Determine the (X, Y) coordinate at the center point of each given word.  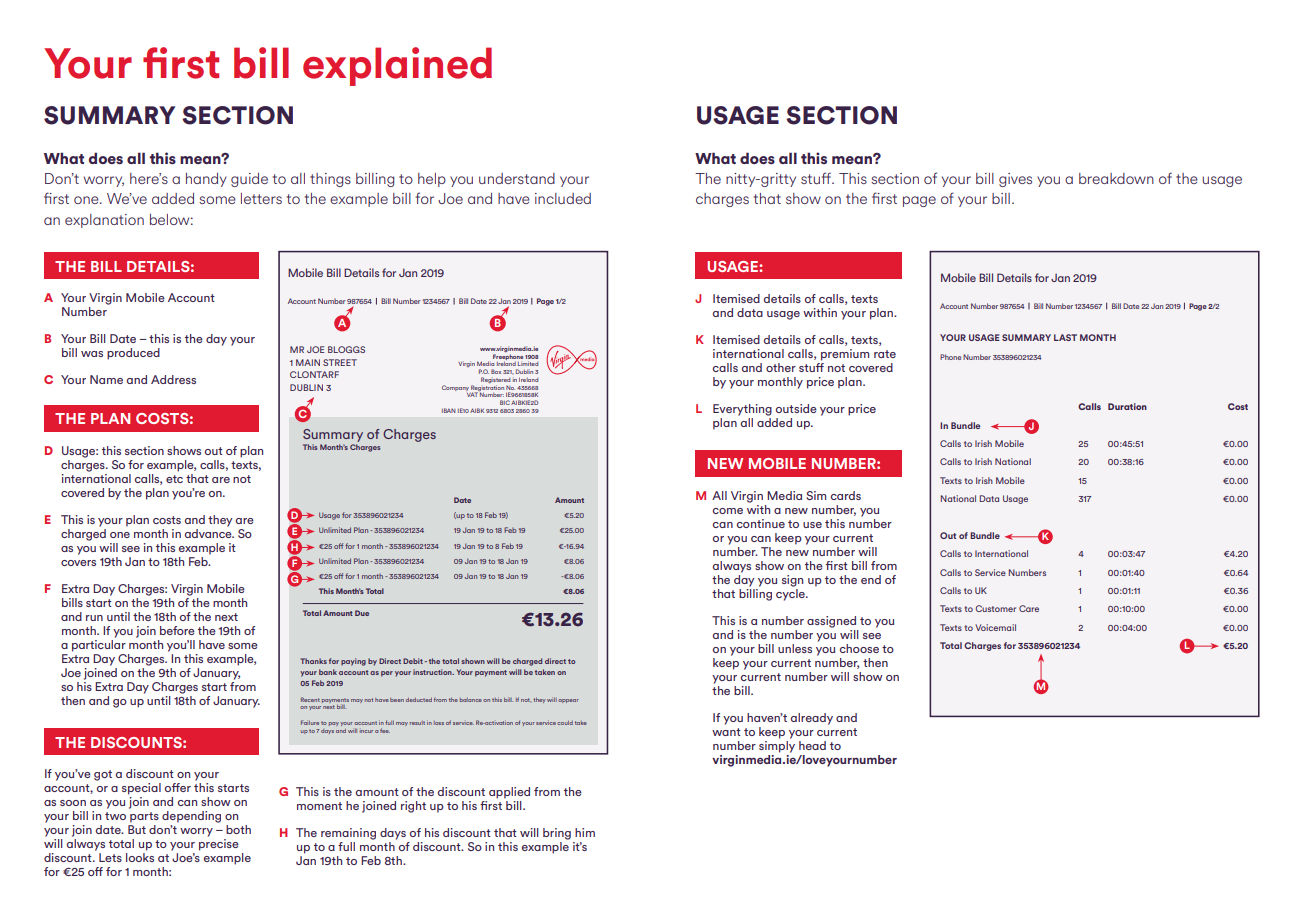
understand (517, 178)
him (585, 832)
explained (397, 66)
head (812, 745)
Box (496, 371)
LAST (1065, 337)
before (177, 630)
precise (219, 843)
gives (1015, 180)
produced (133, 354)
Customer (995, 608)
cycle (791, 593)
